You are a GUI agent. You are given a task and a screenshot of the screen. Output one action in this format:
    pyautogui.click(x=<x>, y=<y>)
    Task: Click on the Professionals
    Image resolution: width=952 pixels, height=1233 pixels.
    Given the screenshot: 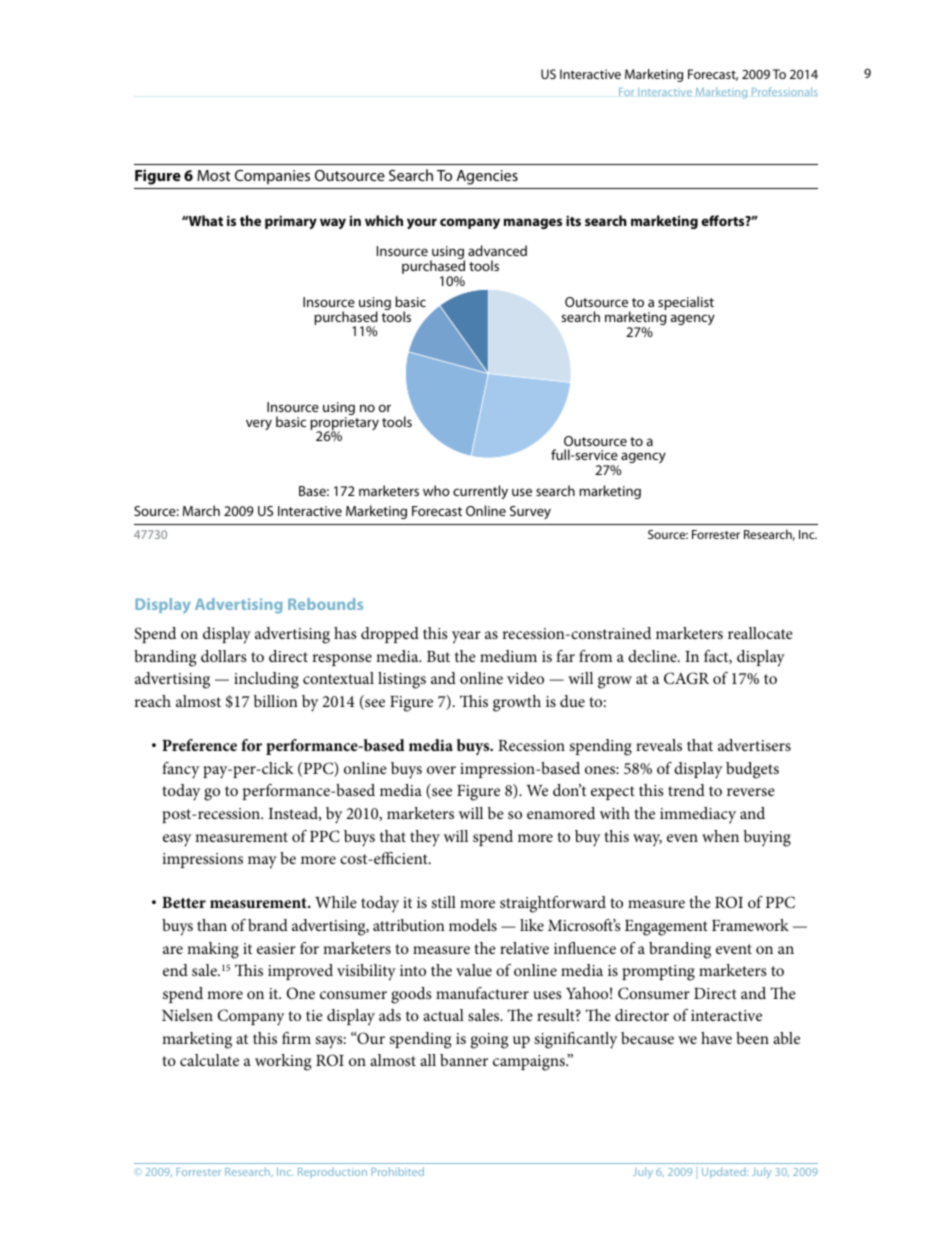 What is the action you would take?
    pyautogui.click(x=785, y=91)
